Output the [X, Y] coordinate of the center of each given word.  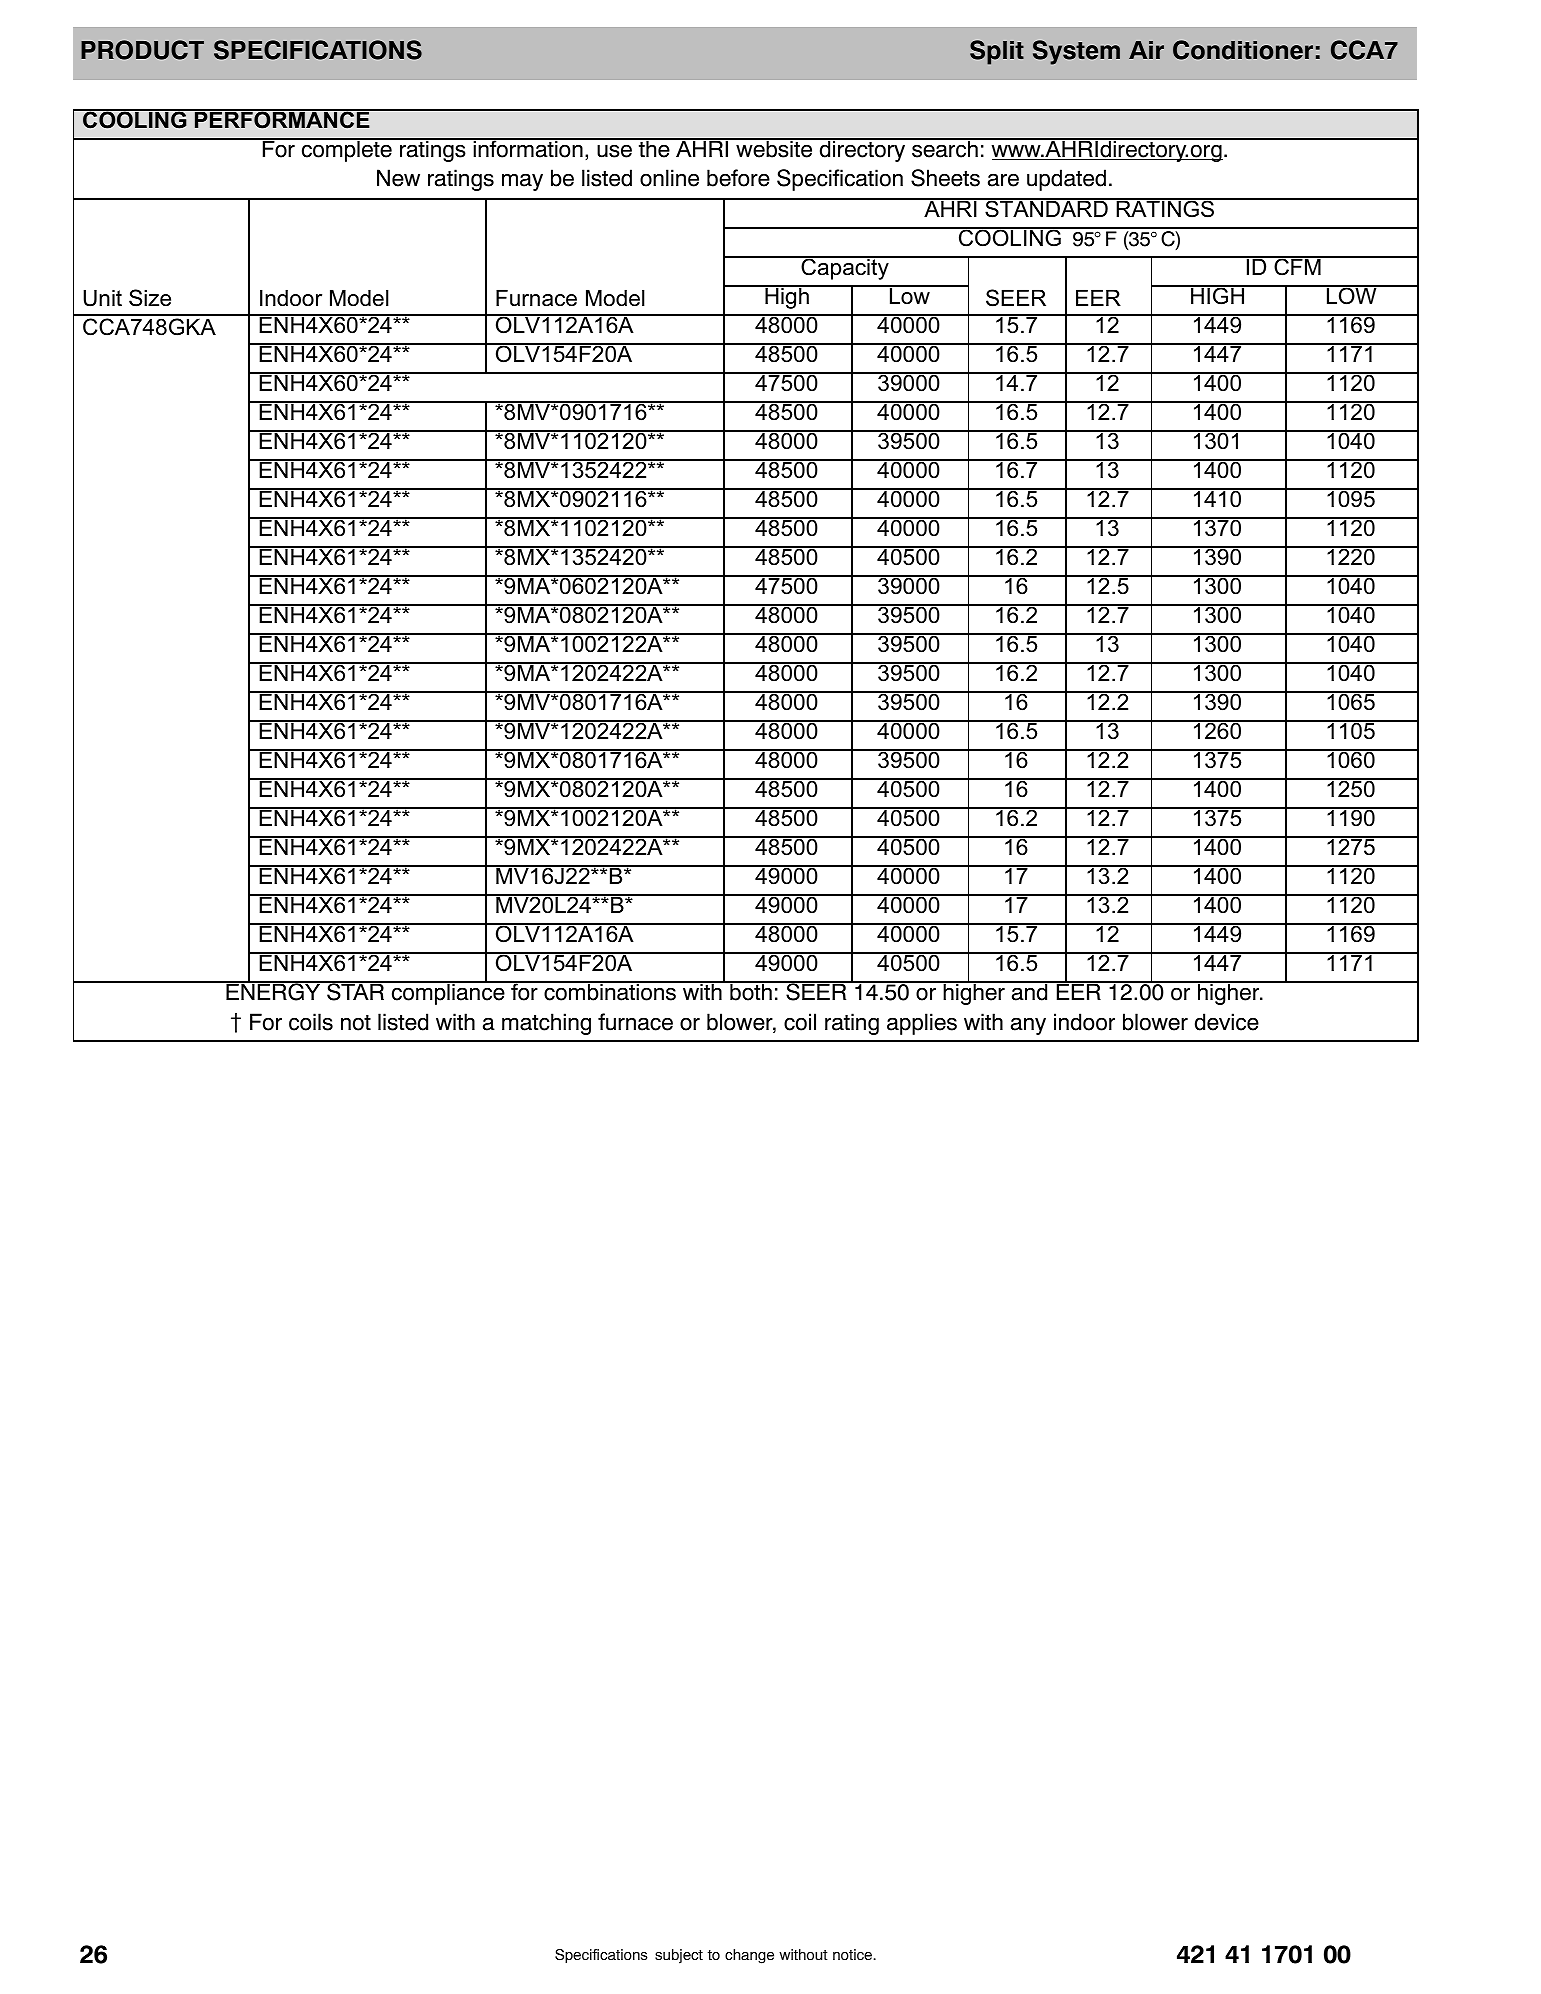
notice [854, 1955]
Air [1146, 50]
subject [679, 1956]
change [749, 1956]
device [1227, 1022]
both [751, 991]
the [654, 148]
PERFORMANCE [282, 119]
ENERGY [273, 991]
